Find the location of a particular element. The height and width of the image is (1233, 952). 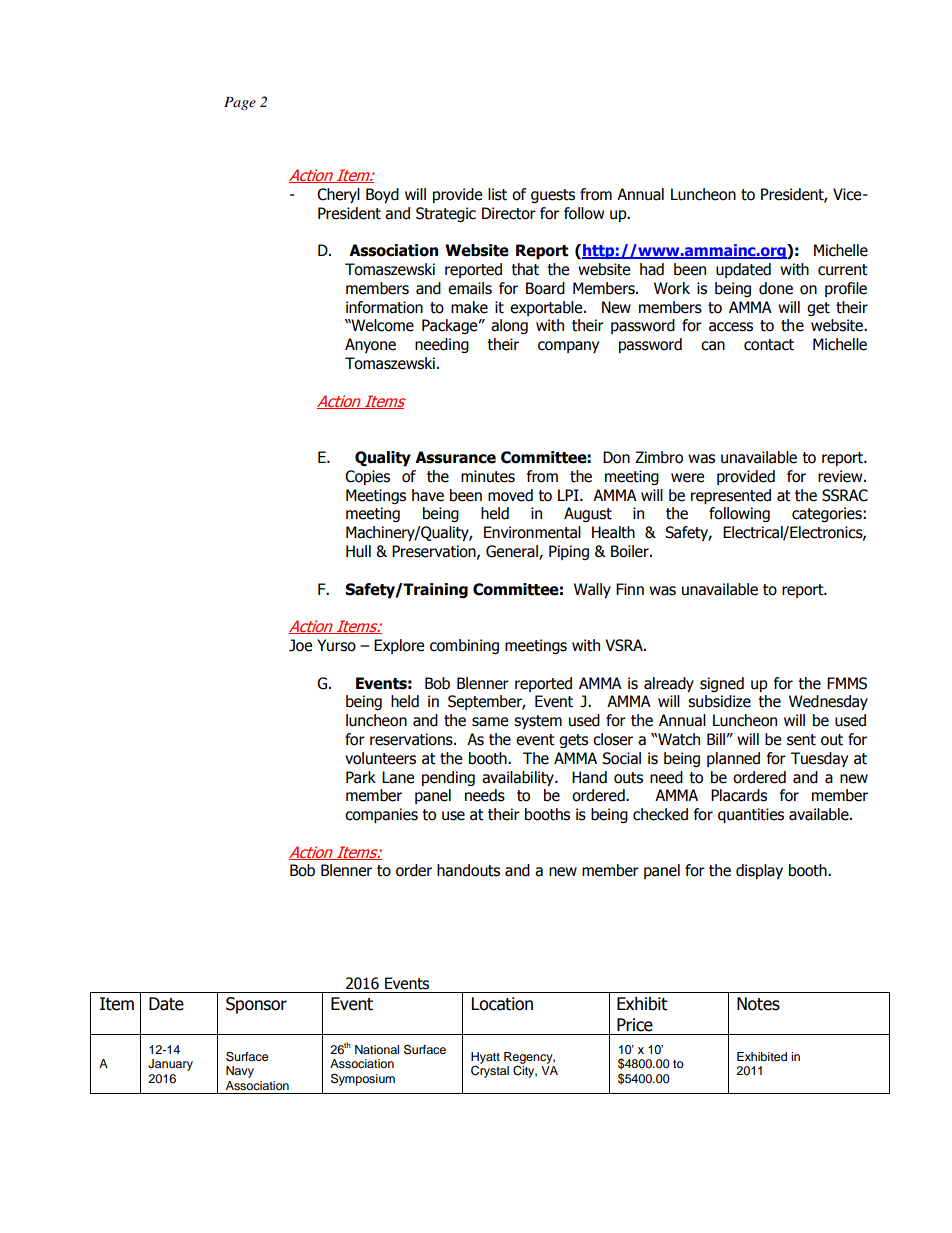

availability is located at coordinates (519, 778).
